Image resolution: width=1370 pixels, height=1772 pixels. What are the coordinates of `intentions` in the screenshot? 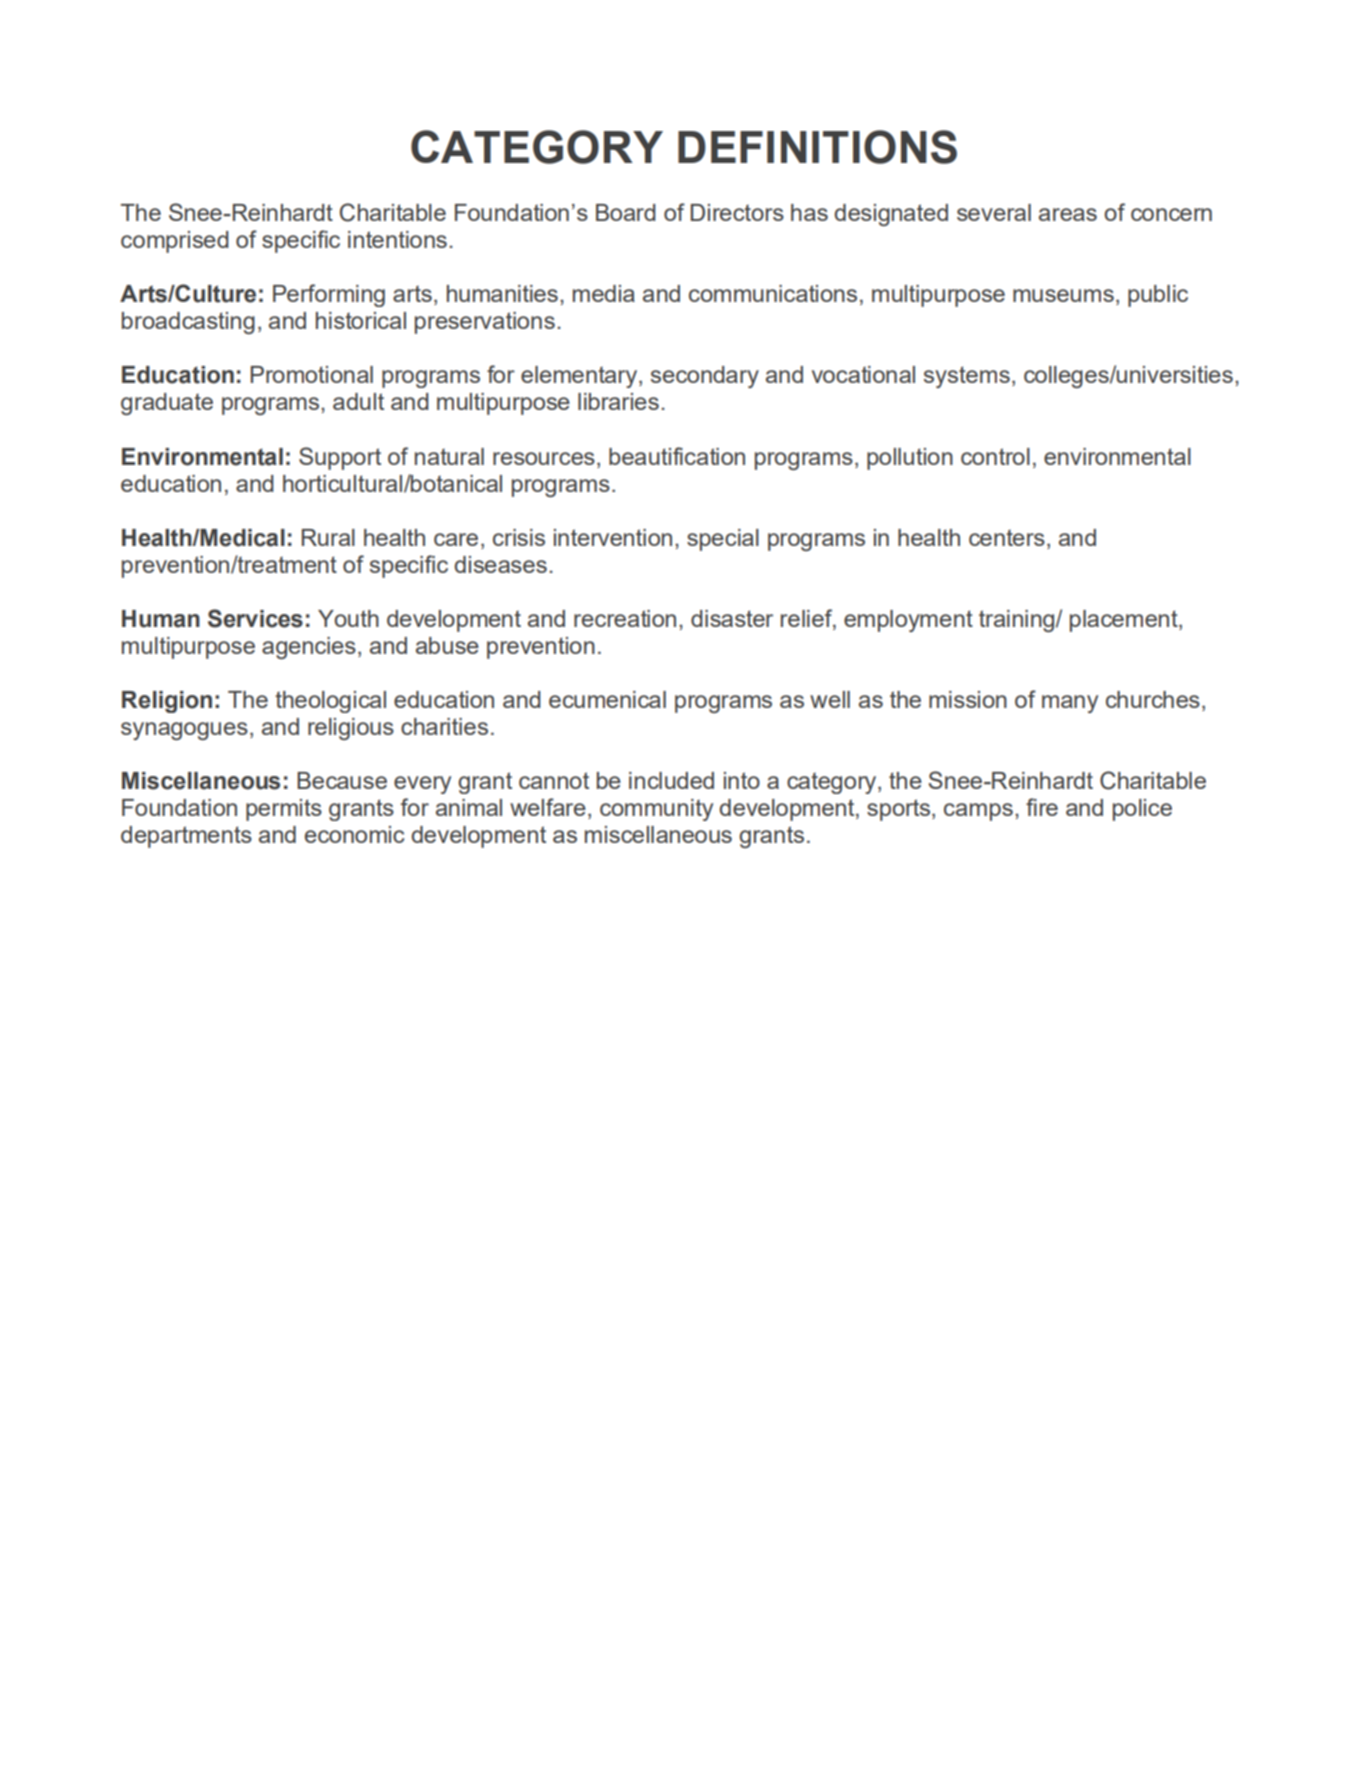 It's located at (397, 239).
